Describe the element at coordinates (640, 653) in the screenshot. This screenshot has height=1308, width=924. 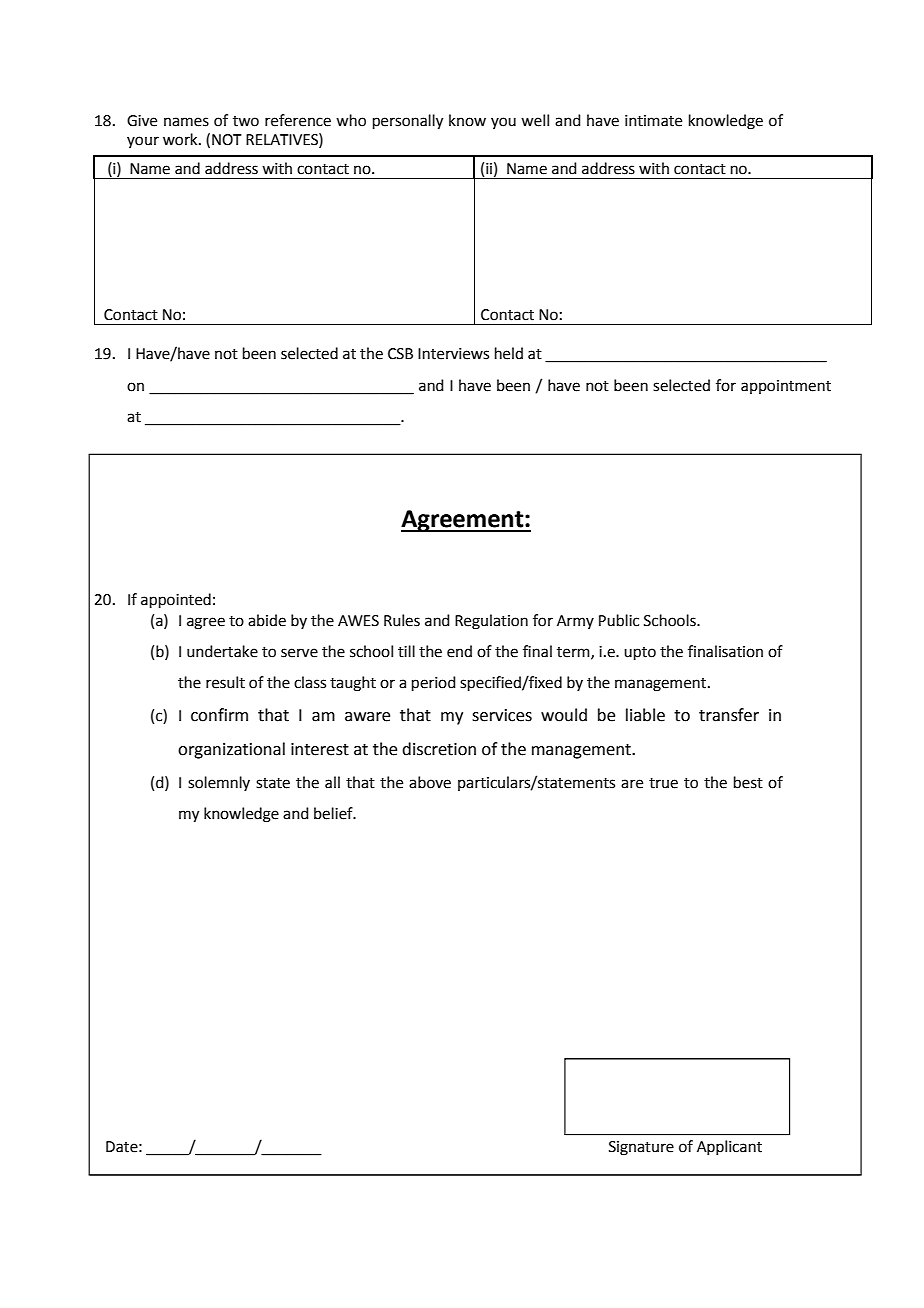
I see `upto` at that location.
